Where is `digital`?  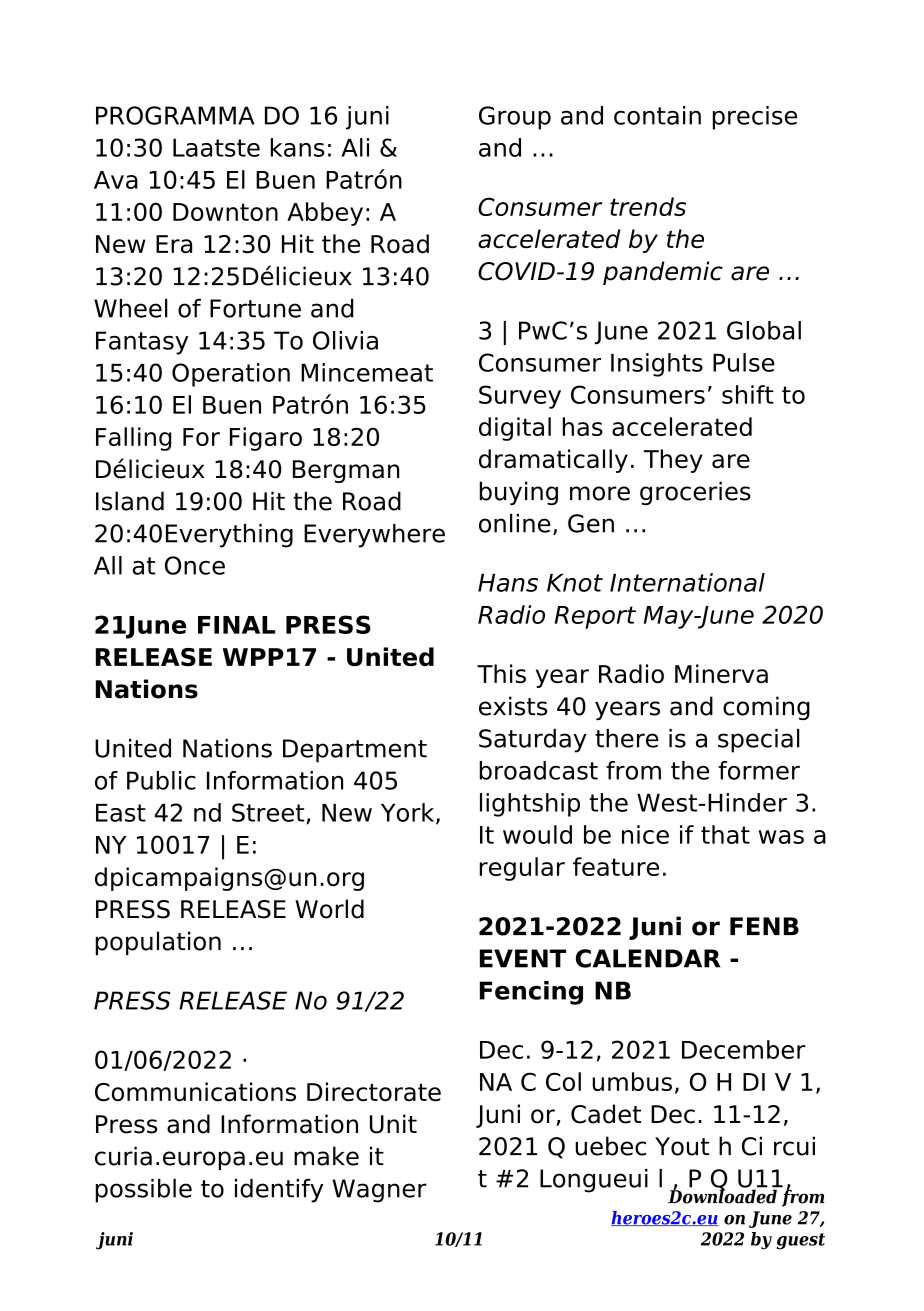
digital is located at coordinates (515, 429).
